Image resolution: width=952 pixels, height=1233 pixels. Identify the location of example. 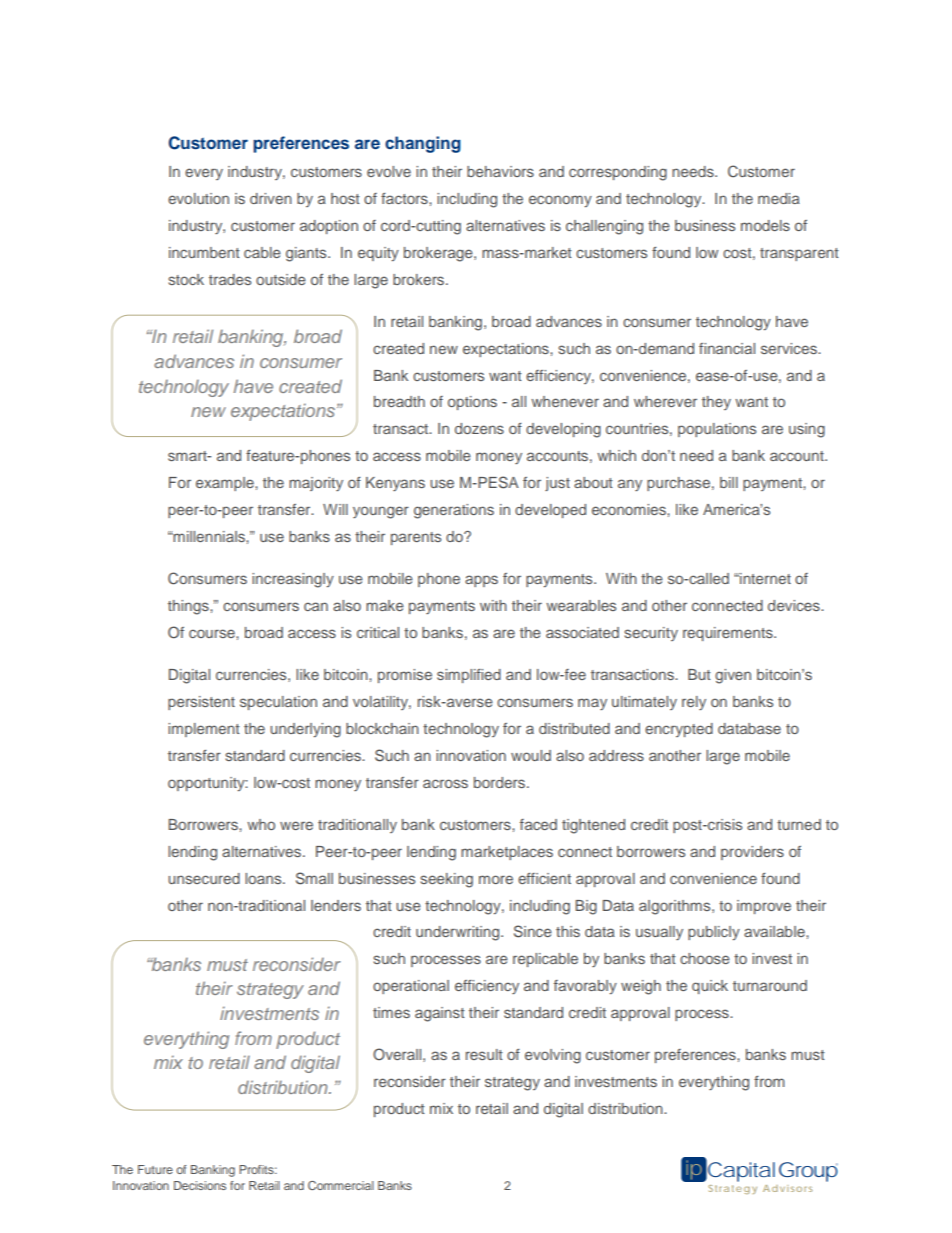
(226, 484).
